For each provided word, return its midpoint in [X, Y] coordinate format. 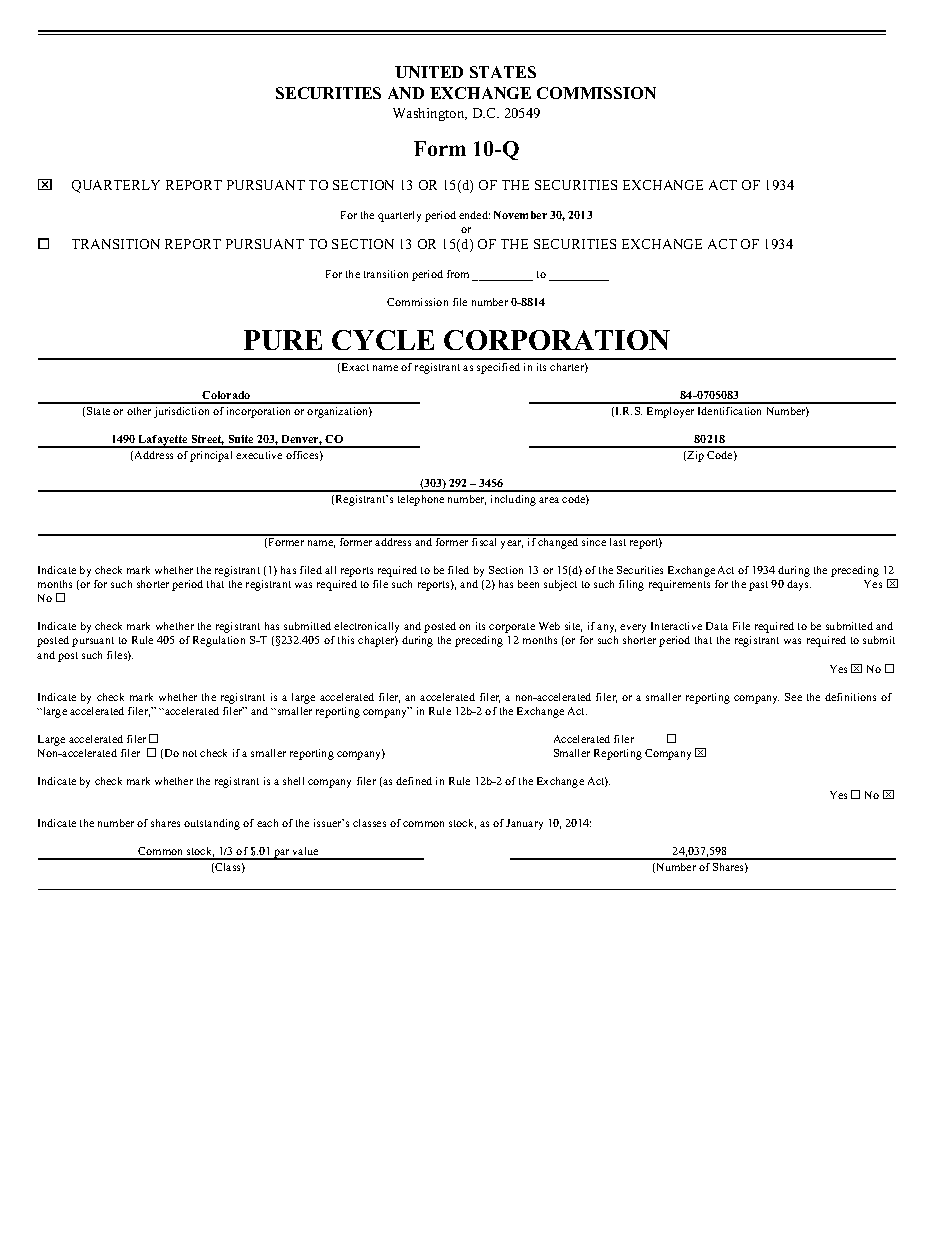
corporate [512, 628]
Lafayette [163, 441]
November [520, 215]
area [549, 500]
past [758, 586]
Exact [355, 367]
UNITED [429, 72]
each [267, 823]
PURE [283, 340]
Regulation [219, 641]
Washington [430, 114]
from [458, 274]
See [793, 697]
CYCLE [383, 340]
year [512, 544]
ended [474, 215]
